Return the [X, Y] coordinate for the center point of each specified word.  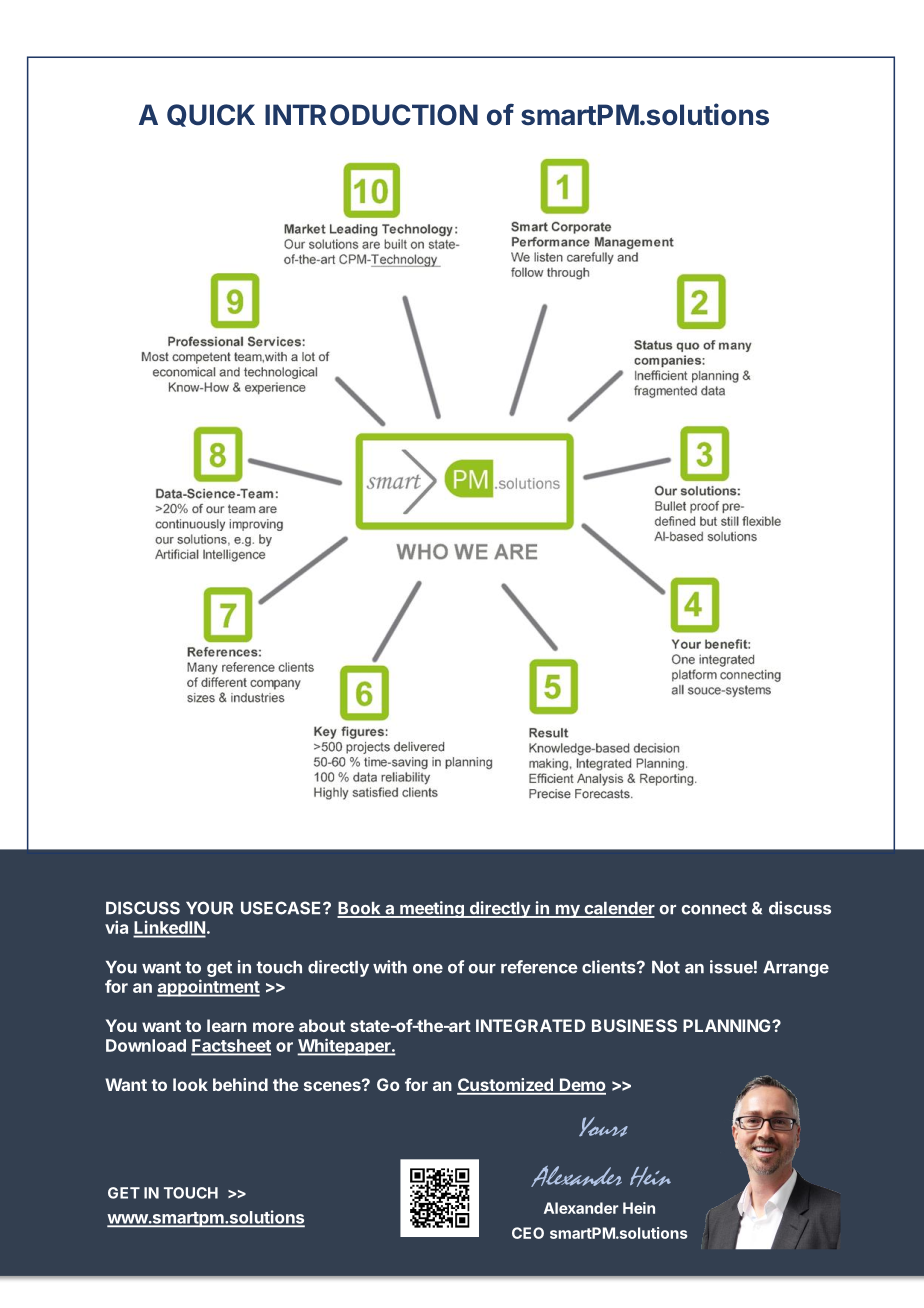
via [116, 927]
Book [360, 909]
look [190, 1084]
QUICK [211, 115]
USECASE [282, 908]
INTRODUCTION [371, 114]
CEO [528, 1233]
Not [666, 967]
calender [618, 909]
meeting [432, 909]
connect [714, 908]
